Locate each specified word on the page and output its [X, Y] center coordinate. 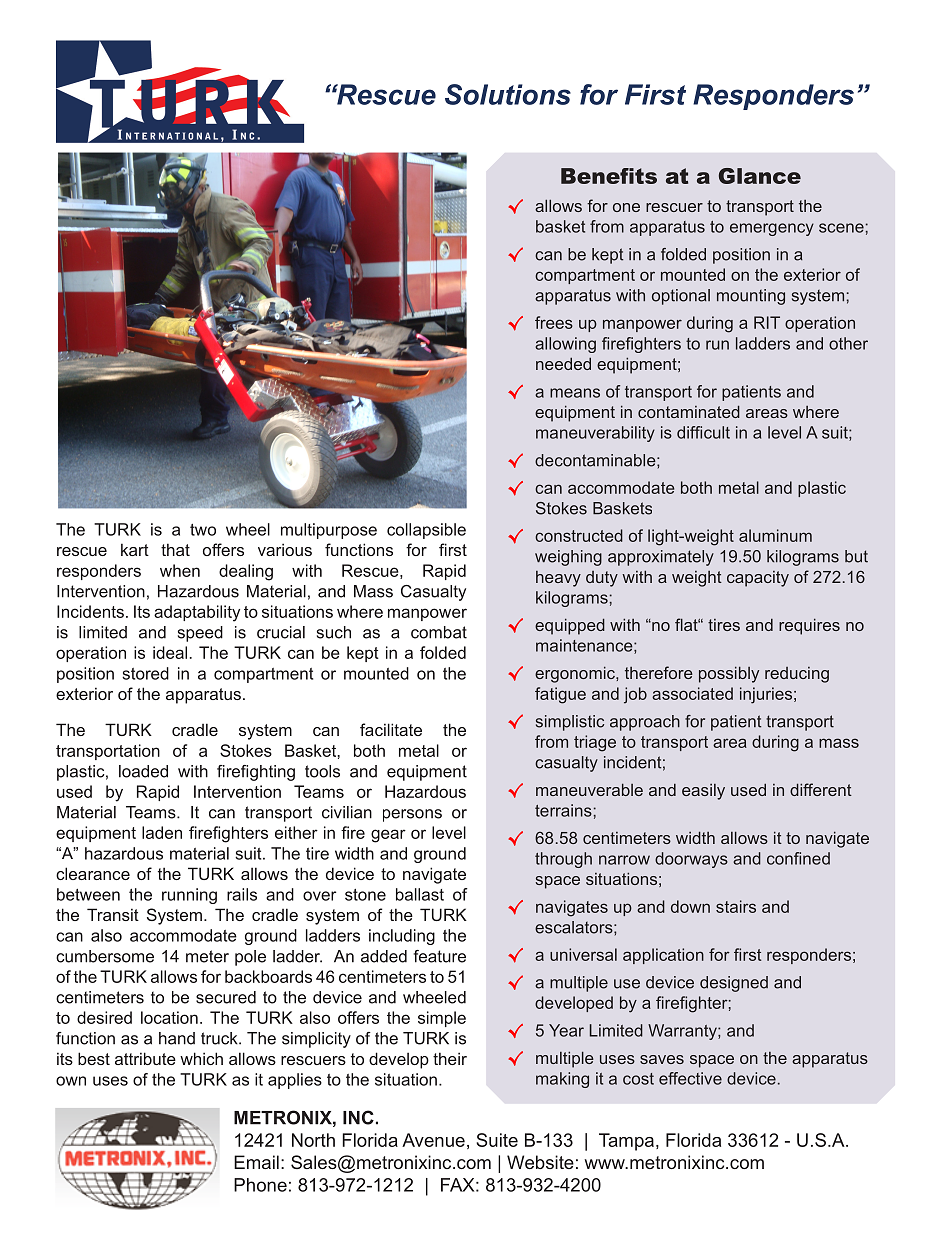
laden [162, 832]
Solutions [508, 94]
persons [412, 815]
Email [256, 1162]
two [203, 530]
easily [703, 792]
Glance [760, 176]
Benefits [609, 176]
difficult [703, 432]
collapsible [426, 531]
